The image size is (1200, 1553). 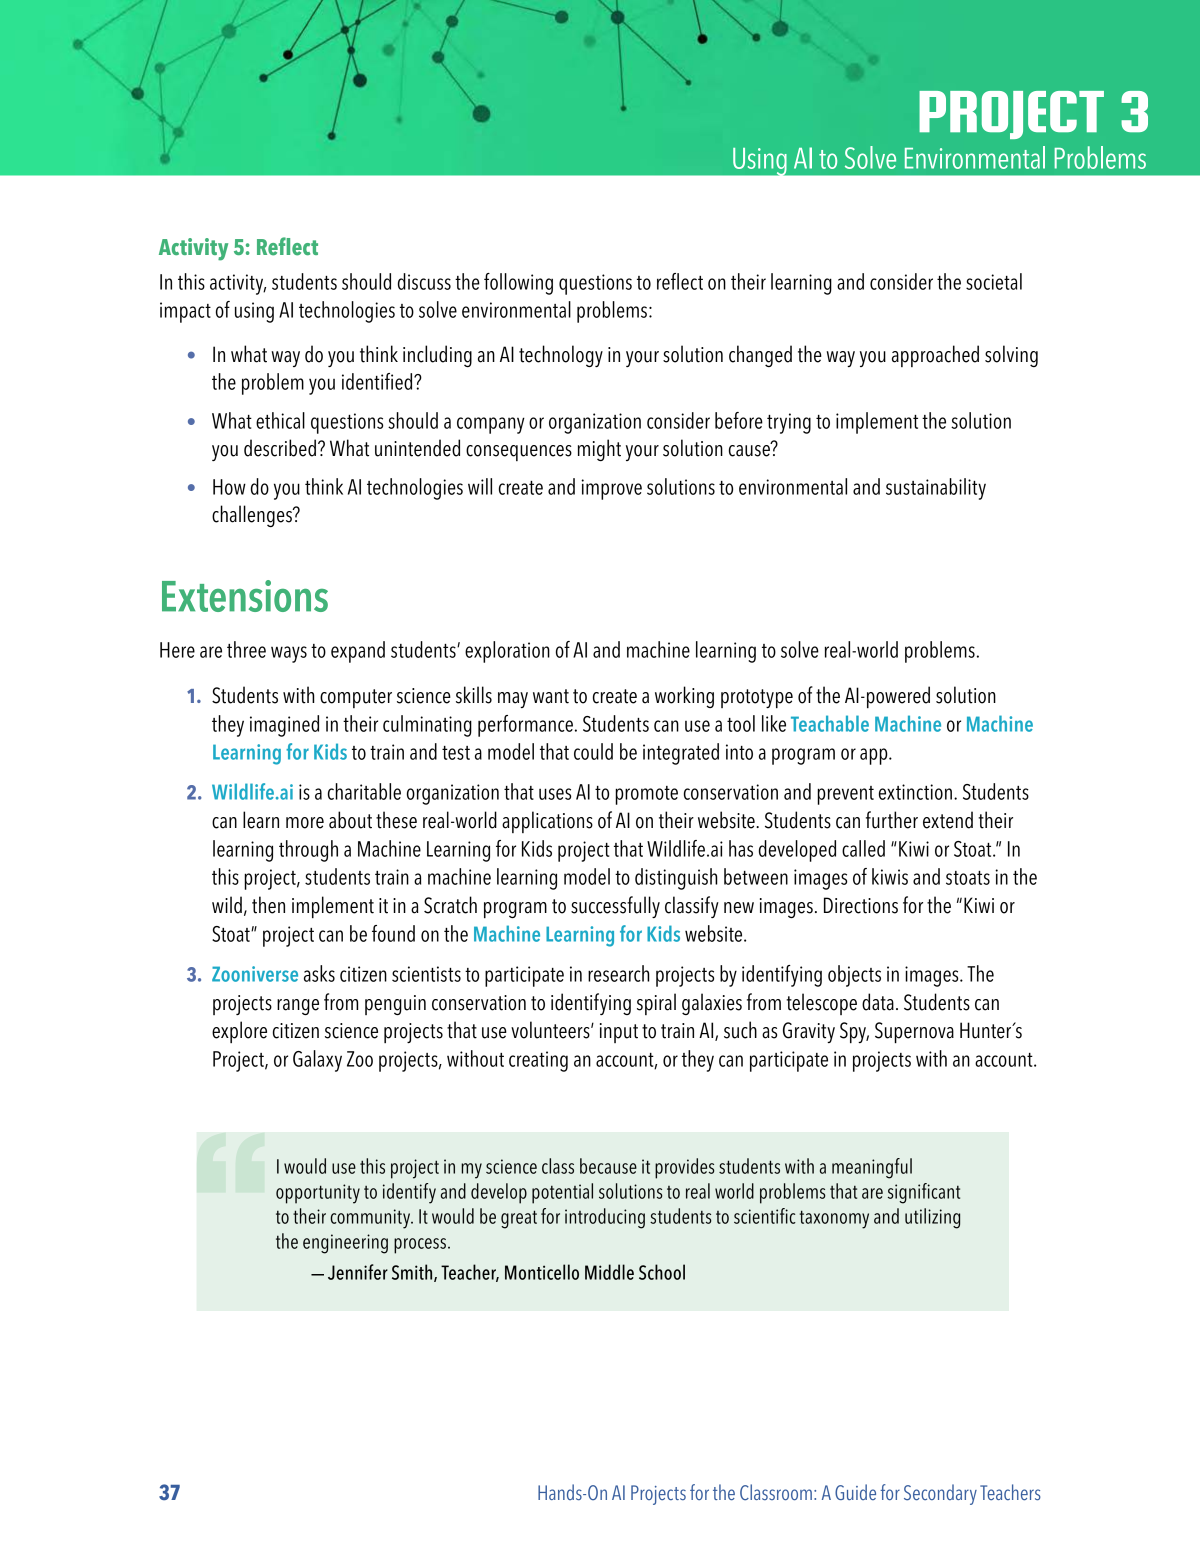 What do you see at coordinates (358, 1272) in the screenshot?
I see `Jennifer` at bounding box center [358, 1272].
